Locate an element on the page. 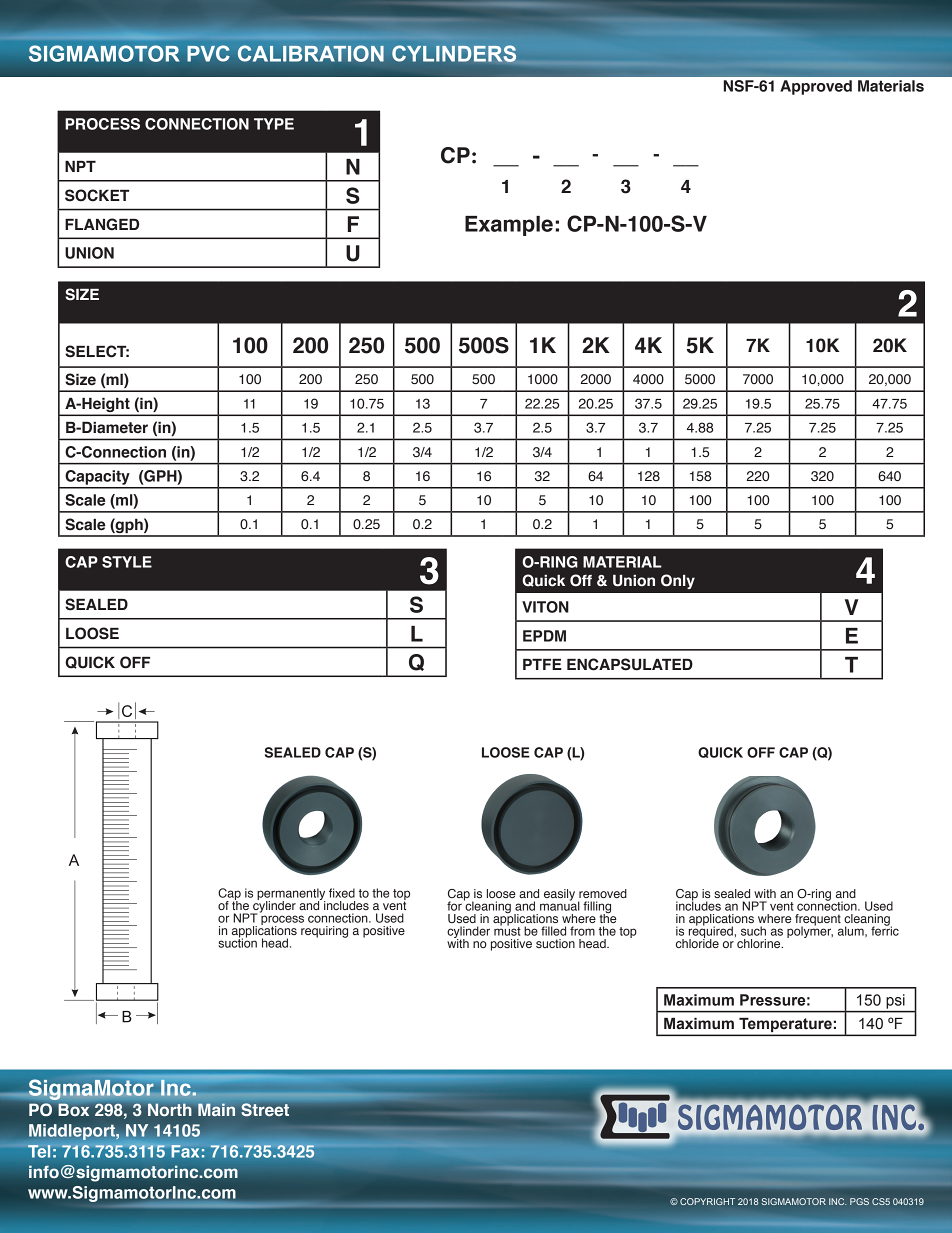  Example is located at coordinates (509, 226).
